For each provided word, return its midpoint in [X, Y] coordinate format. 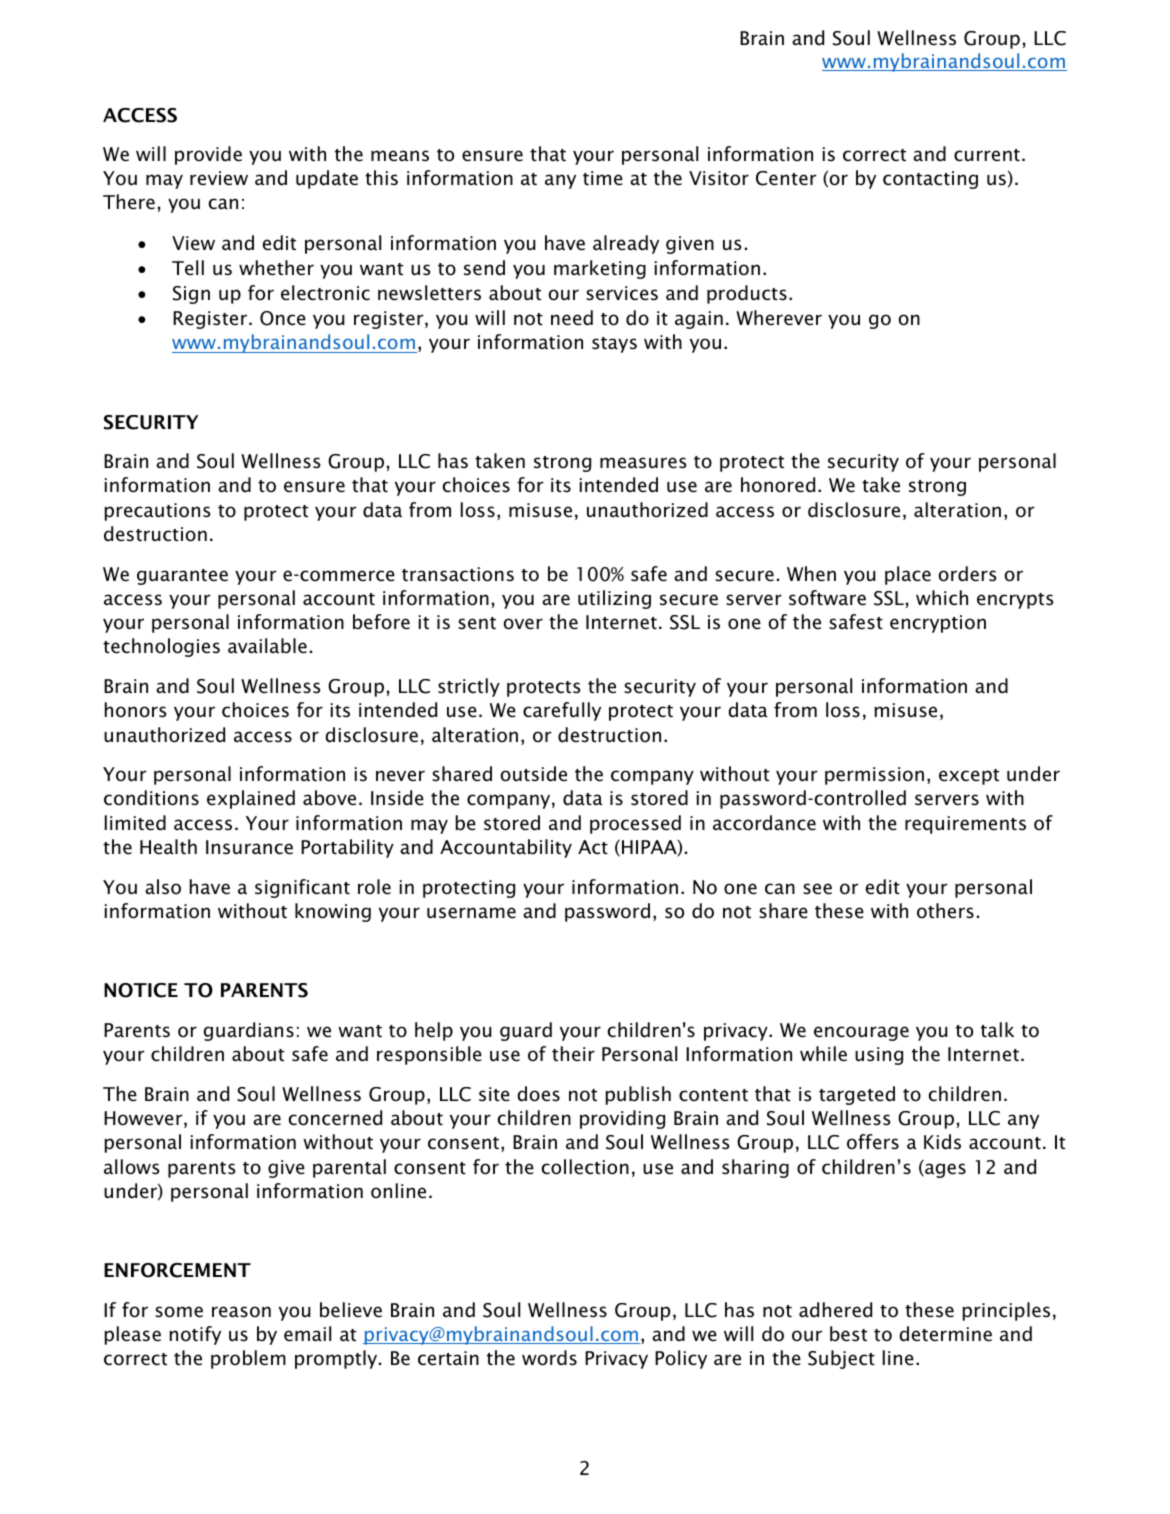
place [908, 575]
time [603, 178]
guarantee [182, 577]
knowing [333, 912]
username [471, 913]
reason [241, 1312]
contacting [930, 180]
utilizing [614, 599]
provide [208, 155]
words [549, 1358]
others [945, 911]
